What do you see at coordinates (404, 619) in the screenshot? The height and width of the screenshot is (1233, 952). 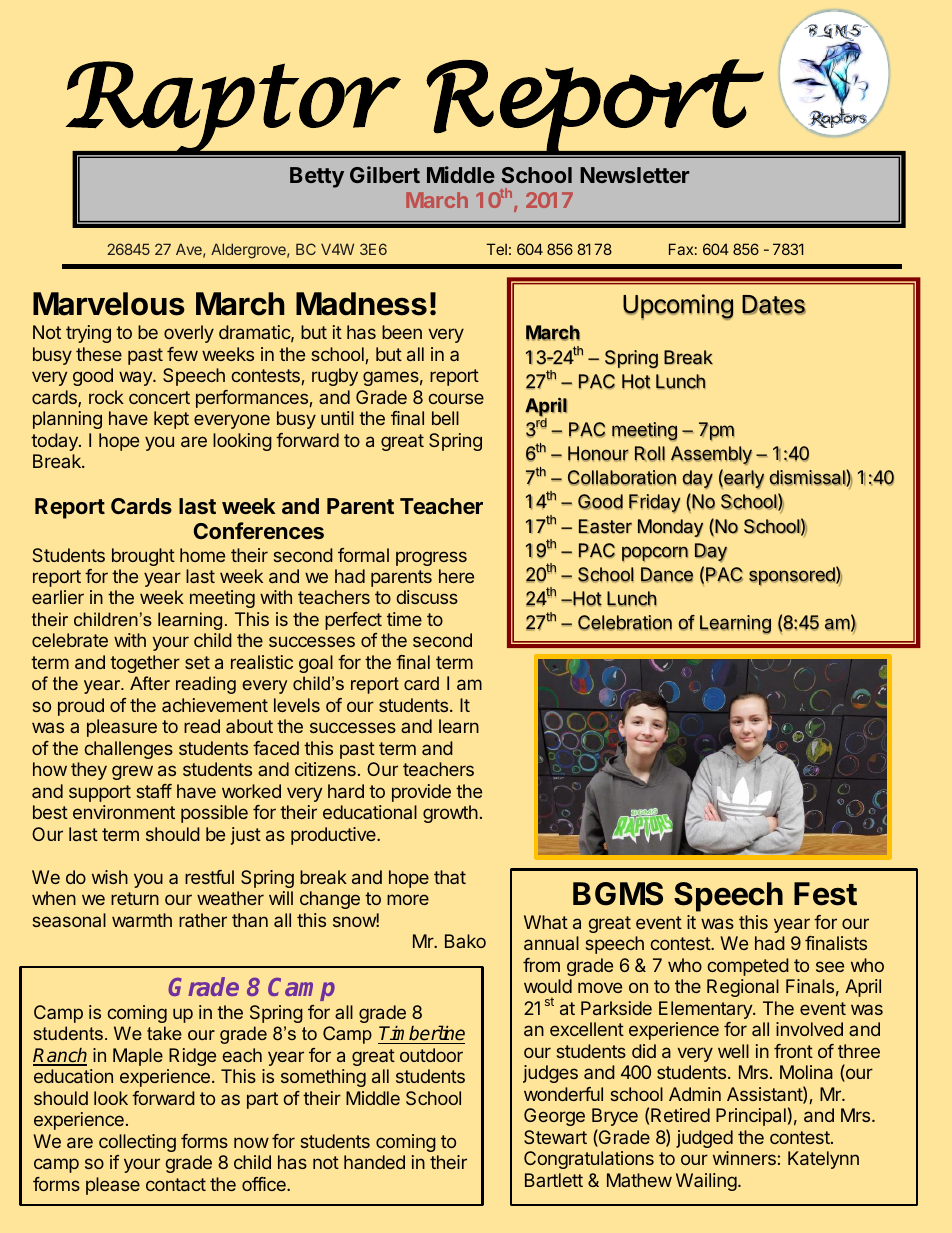 I see `time` at bounding box center [404, 619].
